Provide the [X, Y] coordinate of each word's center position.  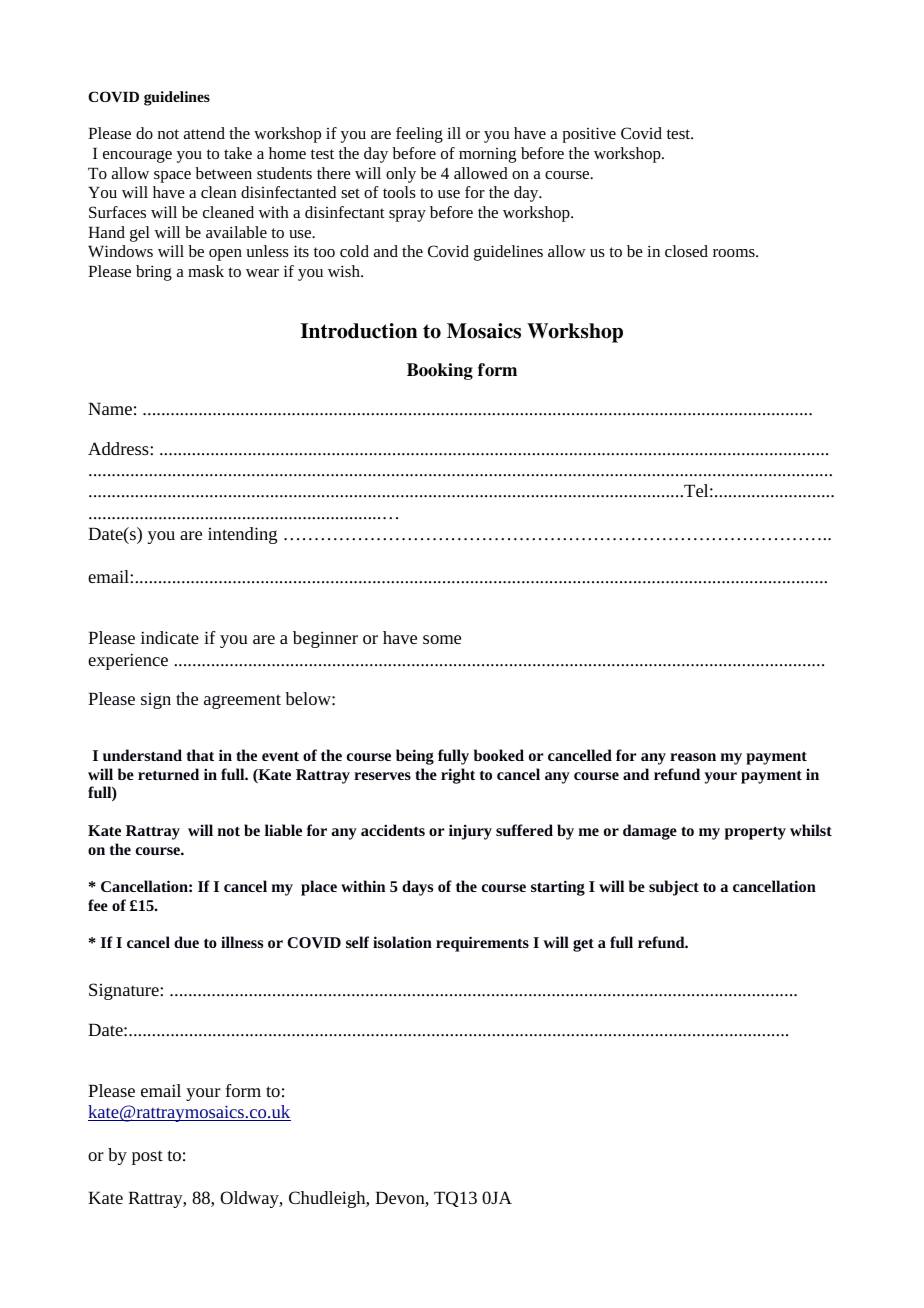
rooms [735, 253]
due [186, 942]
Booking [440, 371]
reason [693, 757]
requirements [482, 944]
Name [110, 408]
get [583, 945]
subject [674, 888]
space [172, 177]
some [442, 639]
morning [487, 155]
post [147, 1157]
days [417, 888]
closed [686, 251]
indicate [170, 637]
